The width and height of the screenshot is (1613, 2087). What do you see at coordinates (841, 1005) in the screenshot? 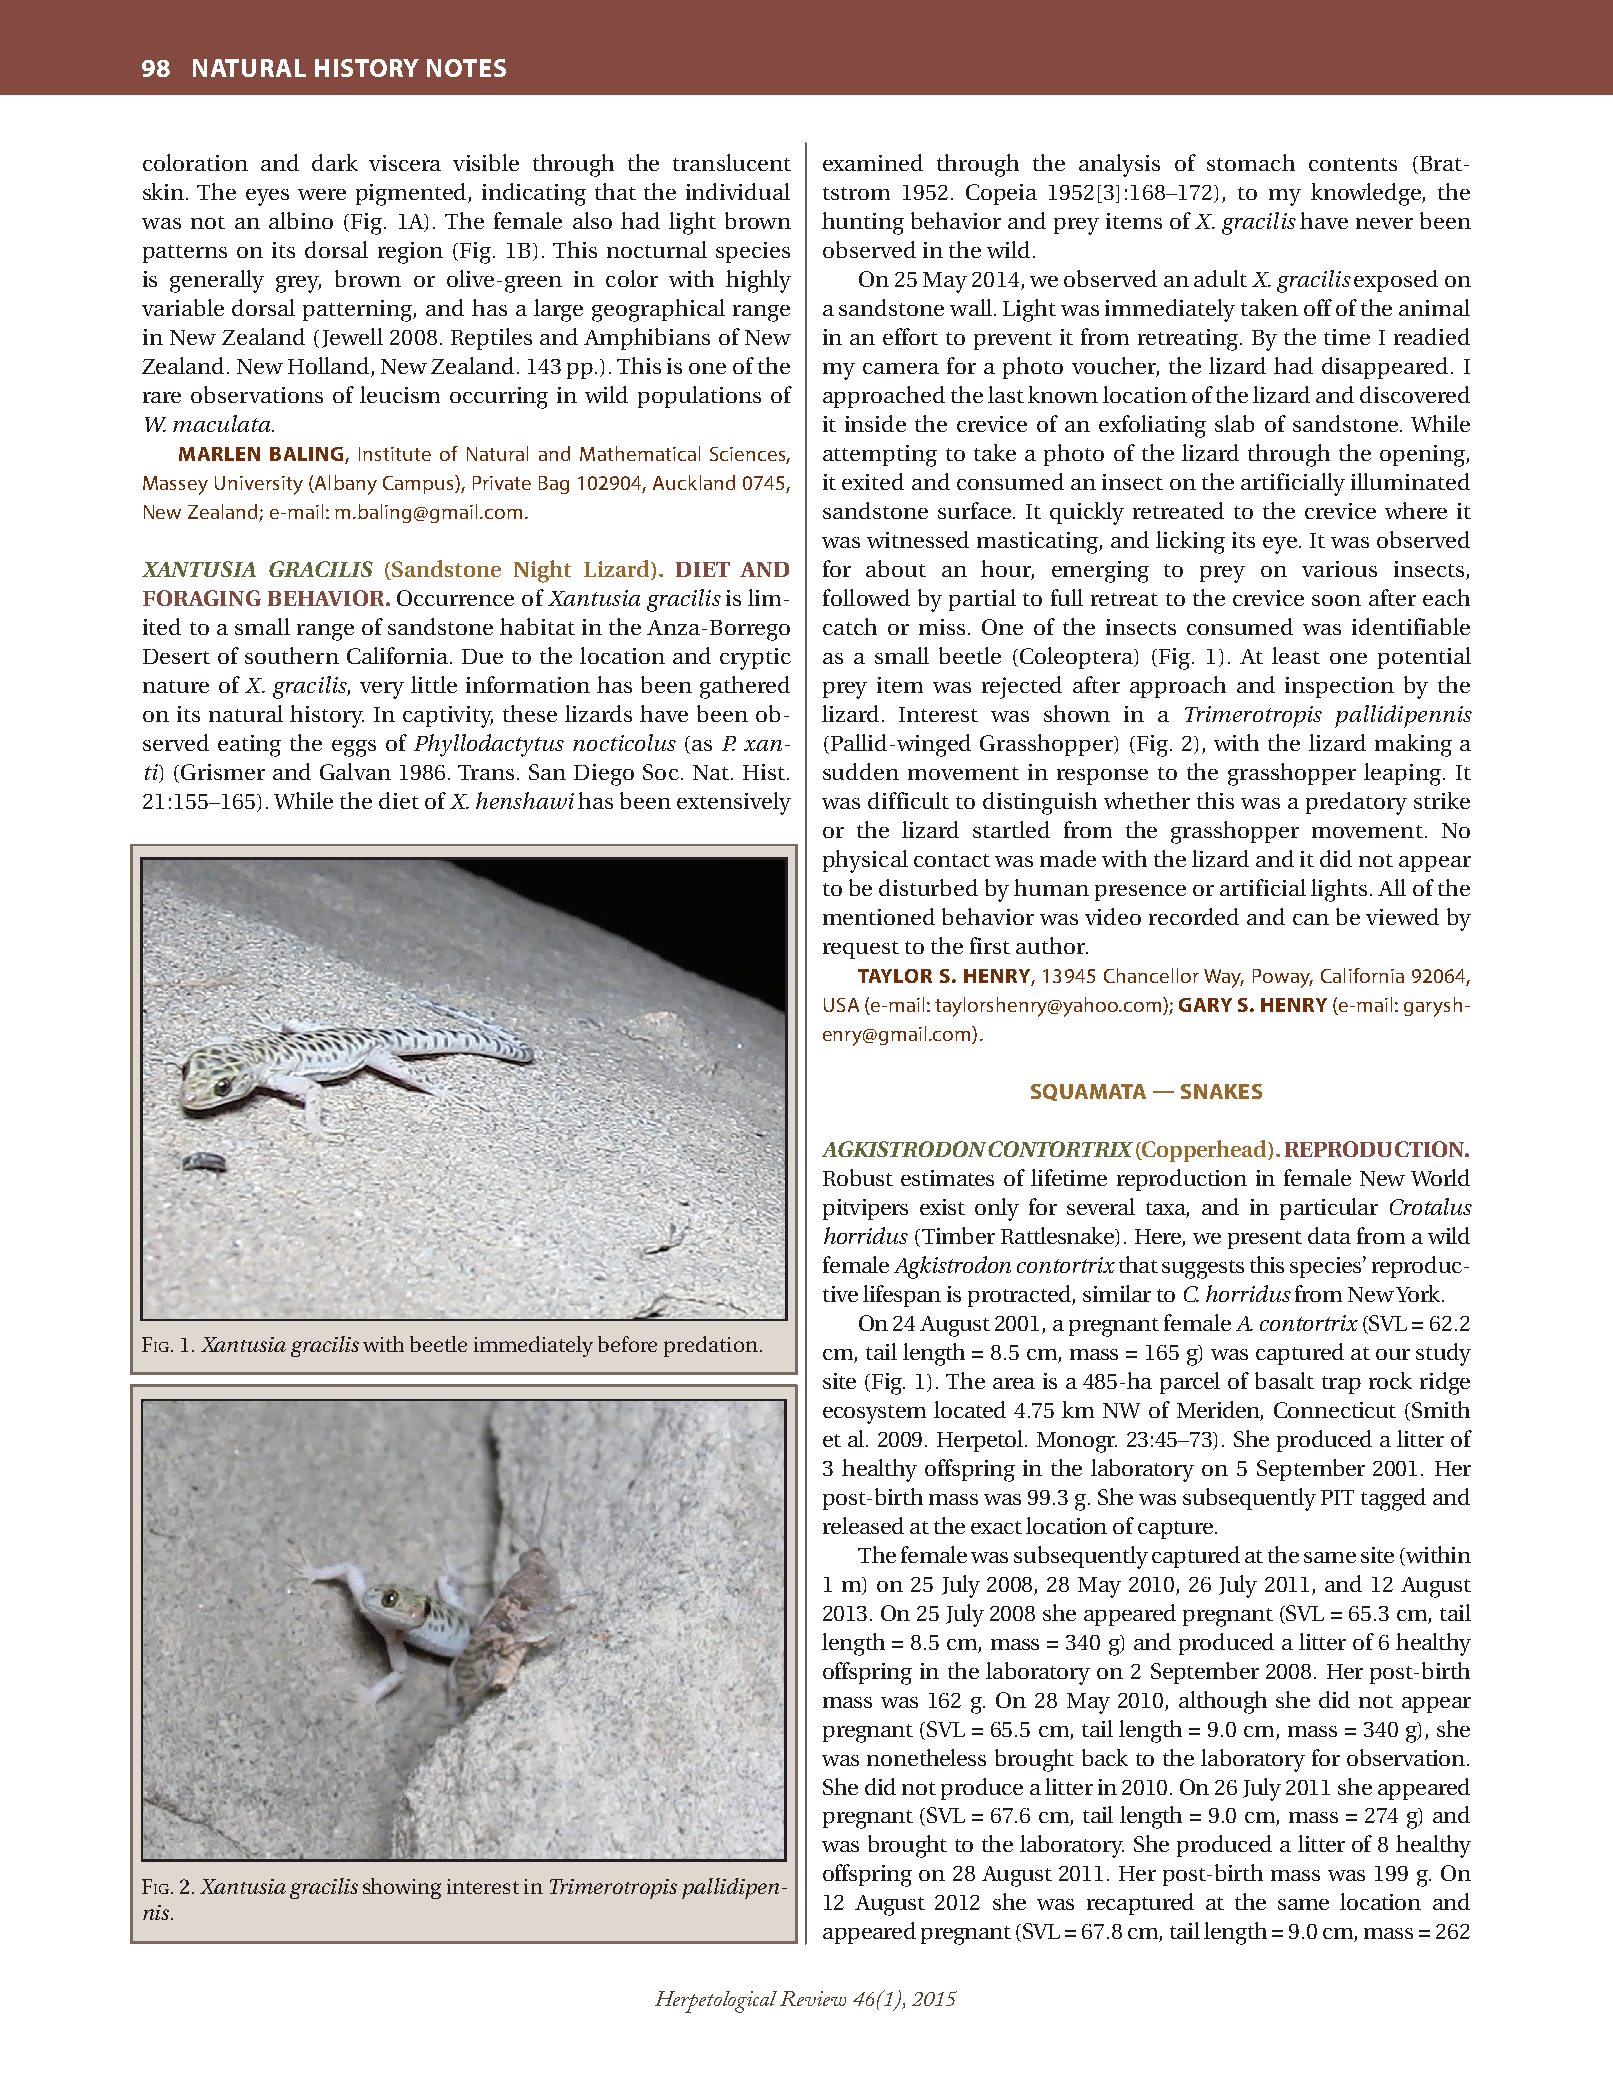
I see `USA` at bounding box center [841, 1005].
